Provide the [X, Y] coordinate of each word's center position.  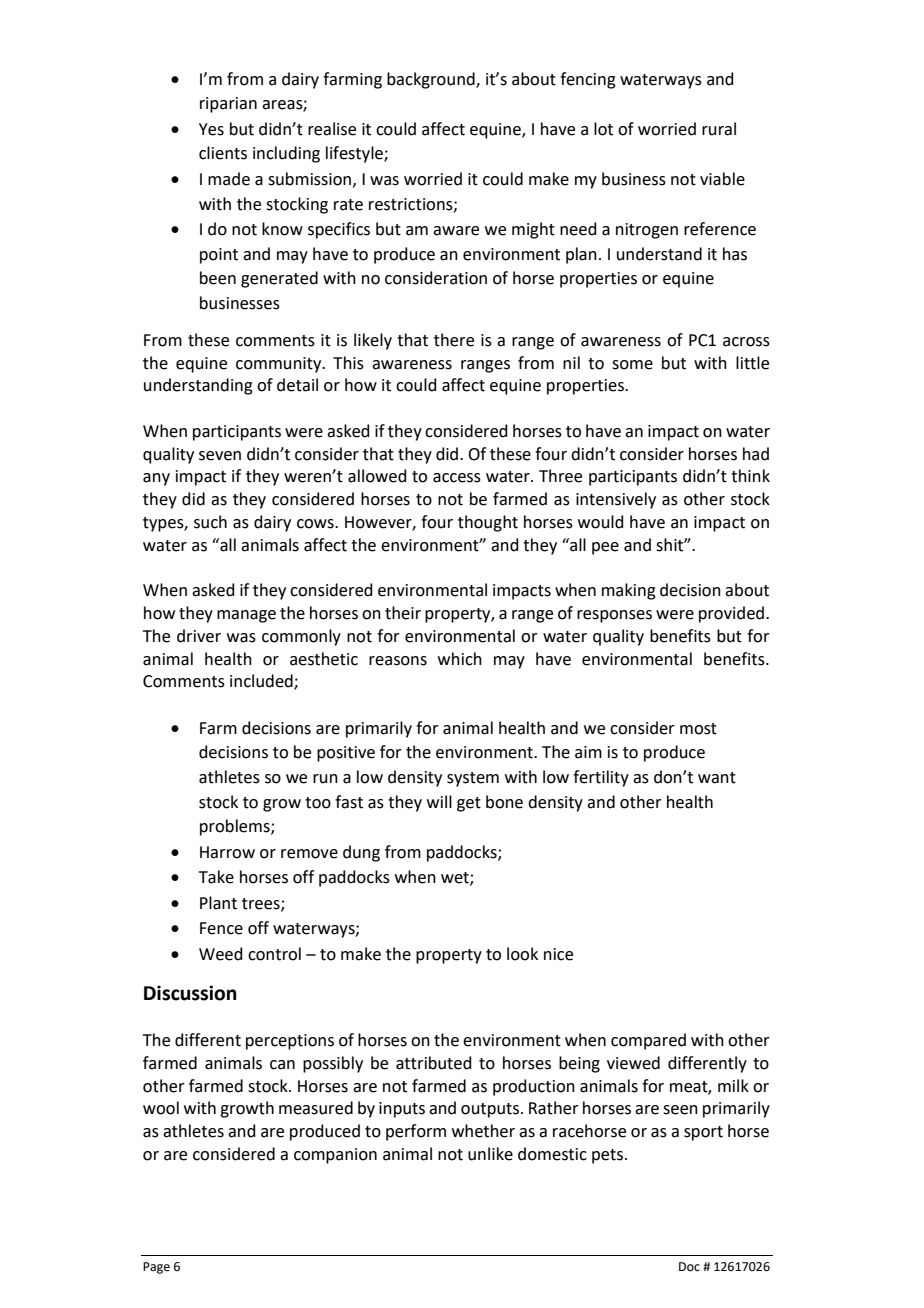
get [469, 804]
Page [156, 1268]
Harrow [227, 852]
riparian [228, 105]
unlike [490, 1154]
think [750, 476]
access [457, 478]
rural [719, 129]
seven [220, 456]
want [717, 778]
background [432, 80]
